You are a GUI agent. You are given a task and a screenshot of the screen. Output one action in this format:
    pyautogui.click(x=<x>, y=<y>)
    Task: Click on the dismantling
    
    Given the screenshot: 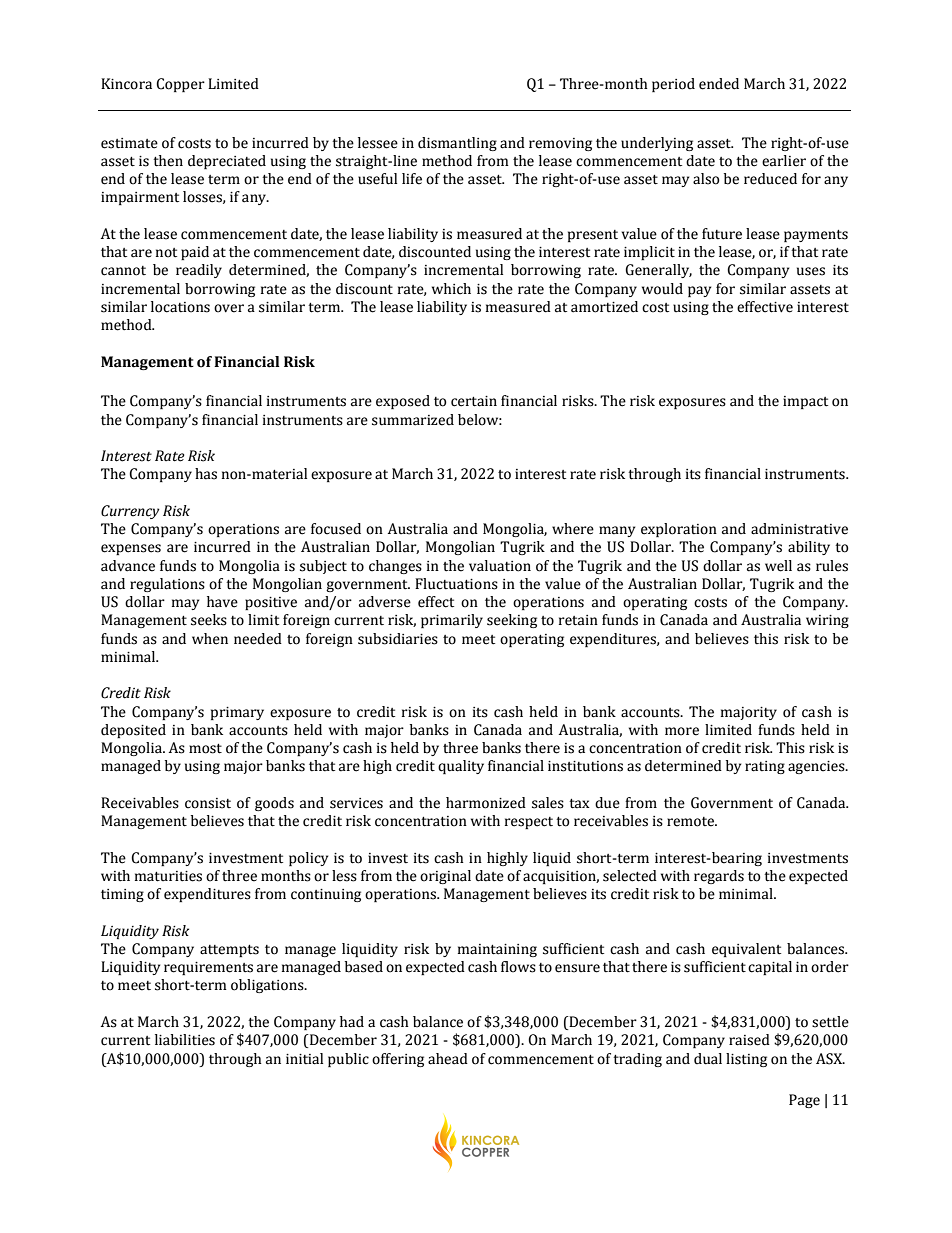 What is the action you would take?
    pyautogui.click(x=457, y=144)
